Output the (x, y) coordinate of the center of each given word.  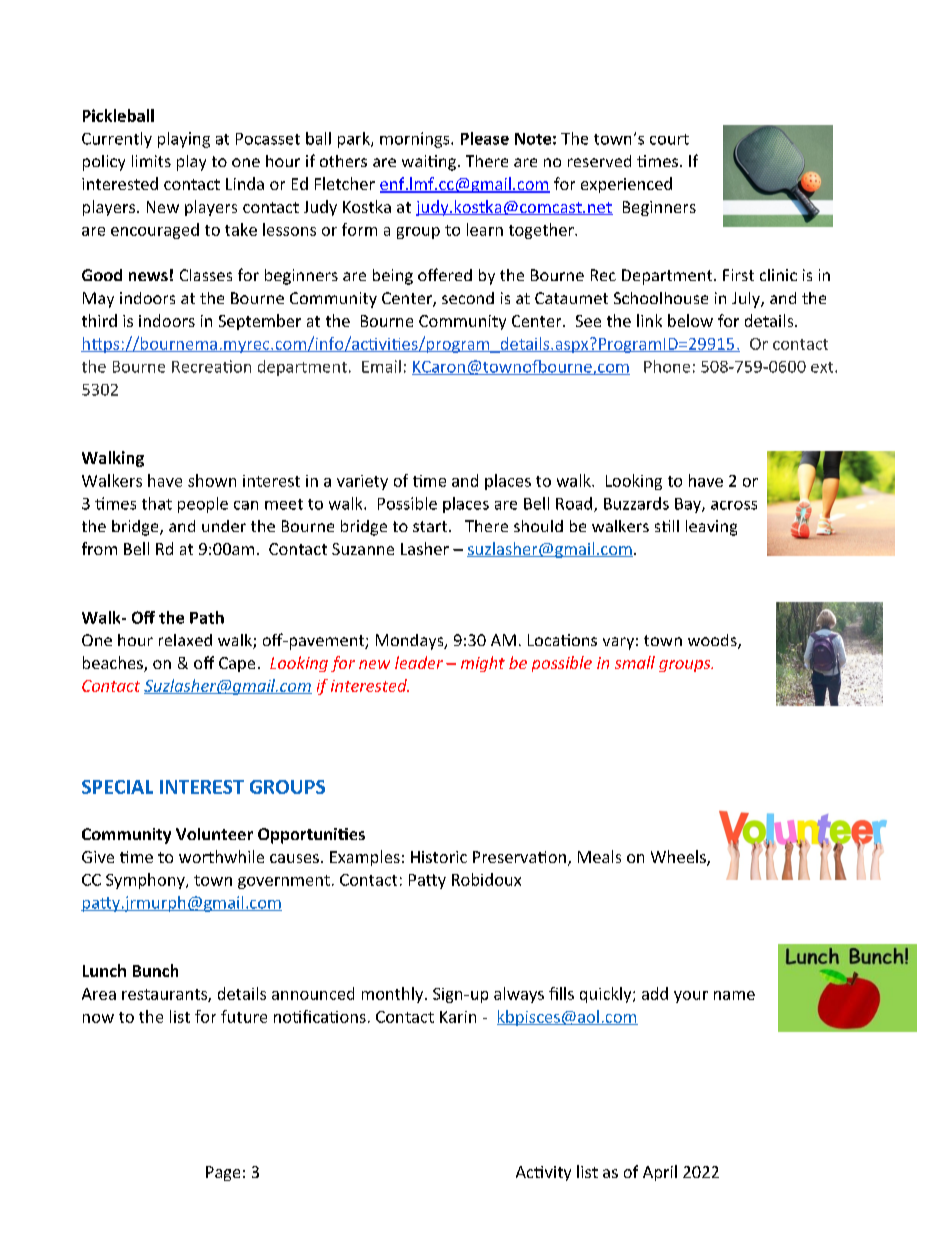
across (734, 505)
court (669, 139)
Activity (543, 1173)
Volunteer (214, 834)
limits (151, 161)
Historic (439, 857)
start (431, 526)
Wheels (679, 858)
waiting (429, 163)
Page (223, 1173)
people (203, 505)
